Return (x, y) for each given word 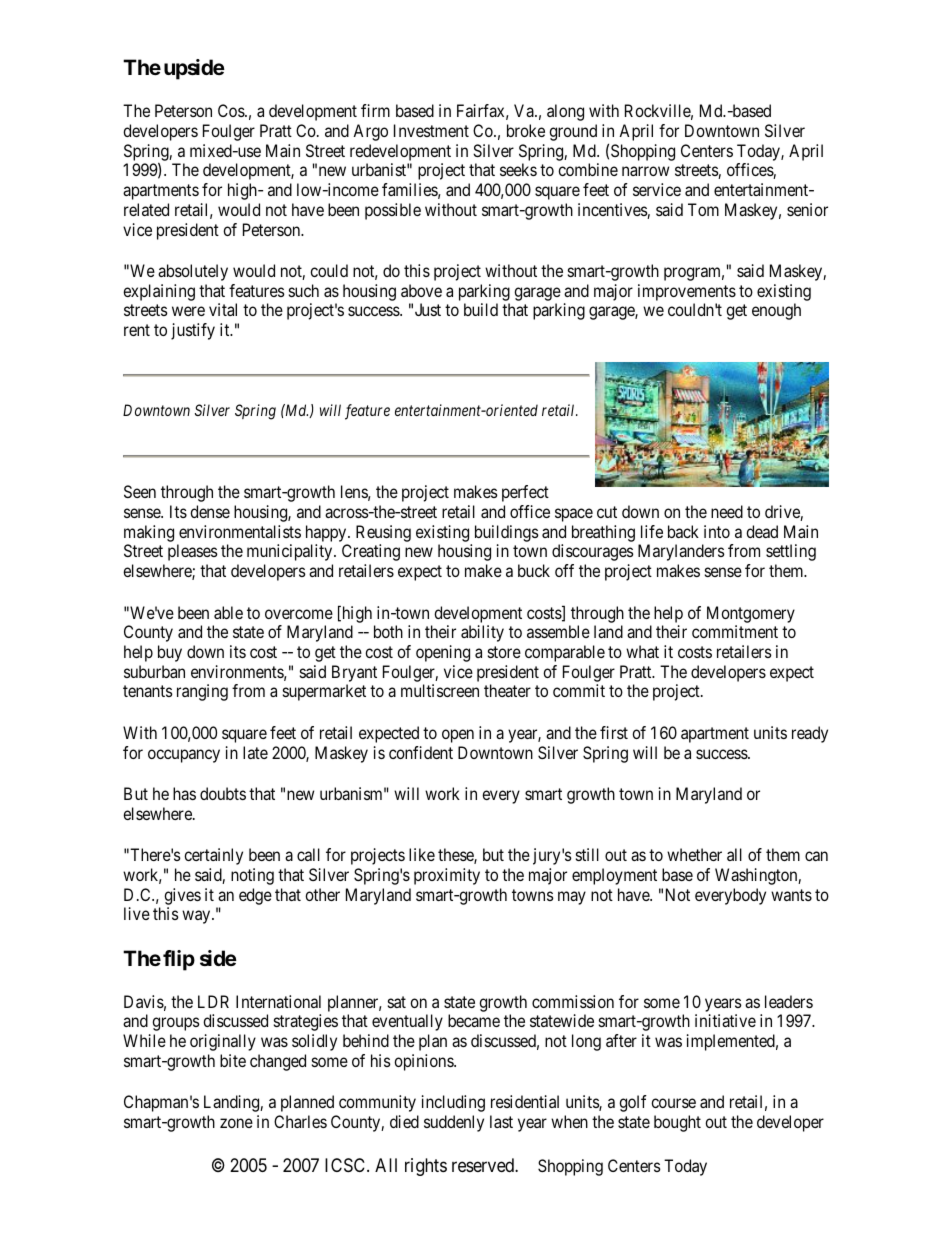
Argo (370, 132)
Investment (431, 130)
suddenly (454, 1123)
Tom (703, 209)
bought (677, 1123)
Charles (300, 1121)
